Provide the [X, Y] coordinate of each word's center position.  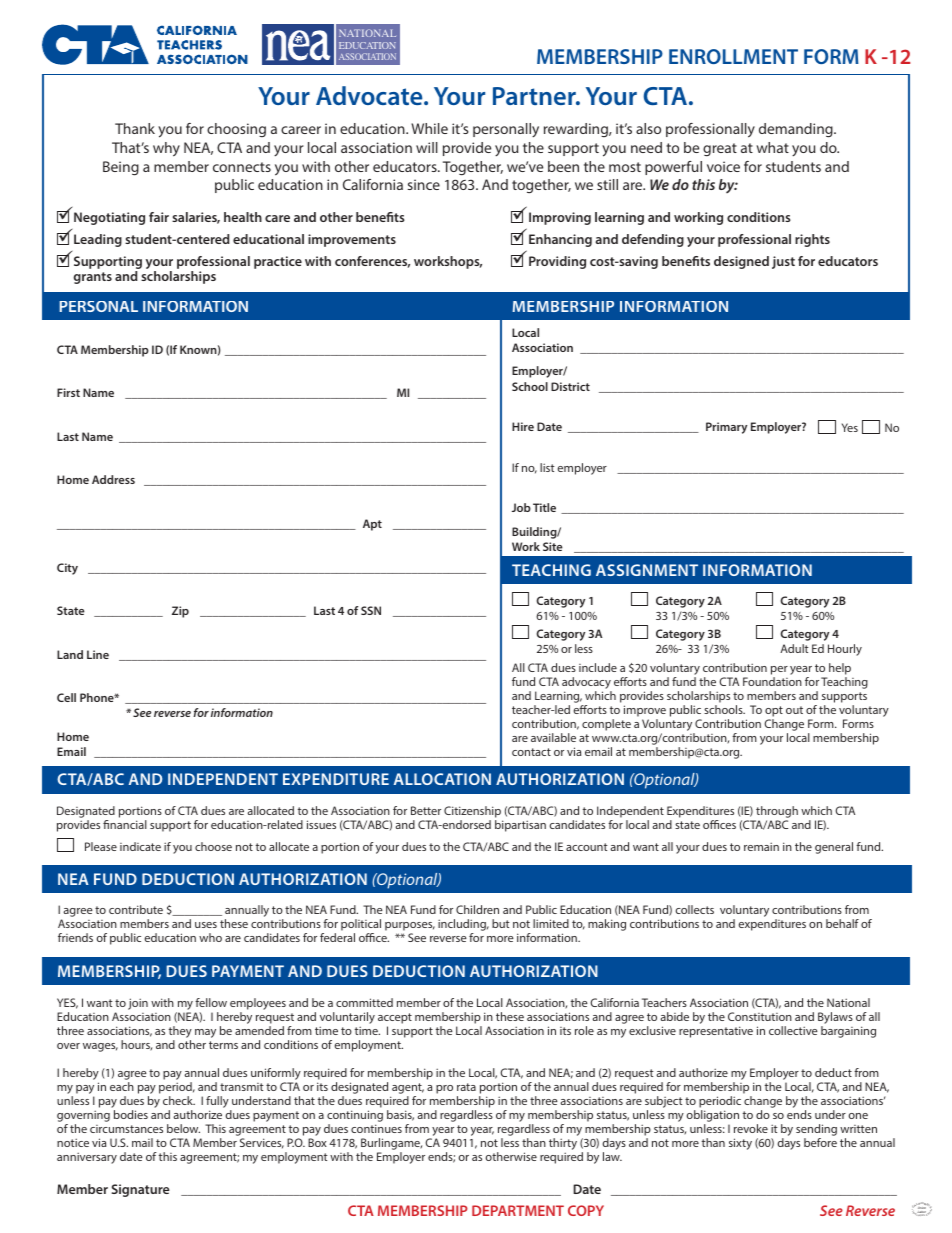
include [598, 667]
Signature [140, 1190]
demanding [797, 130]
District [570, 386]
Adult [794, 648]
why [166, 149]
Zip [180, 612]
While [429, 128]
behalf [842, 923]
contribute [136, 909]
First [68, 392]
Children [477, 909]
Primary [726, 428]
